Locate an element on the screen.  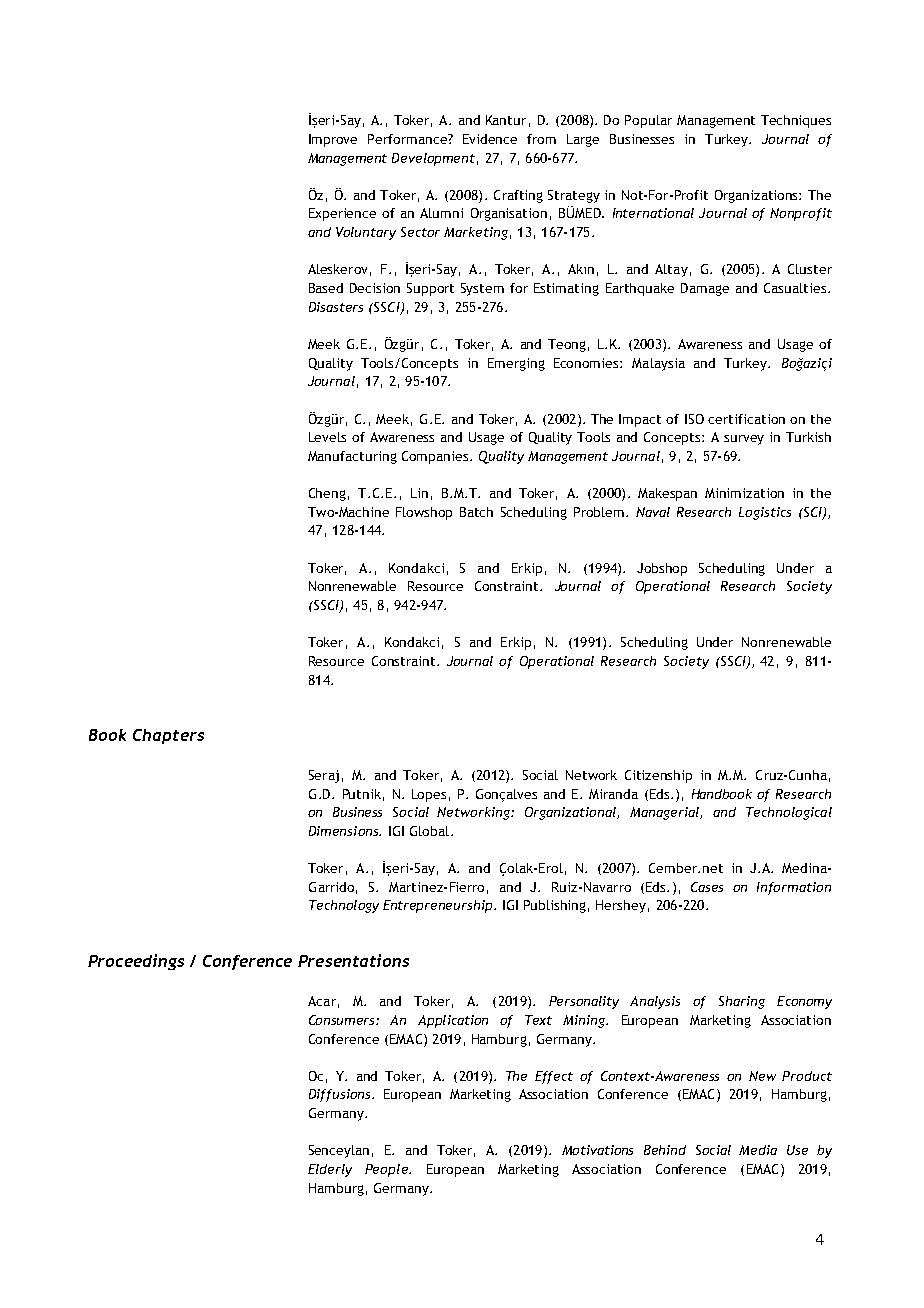
Batch is located at coordinates (476, 512).
